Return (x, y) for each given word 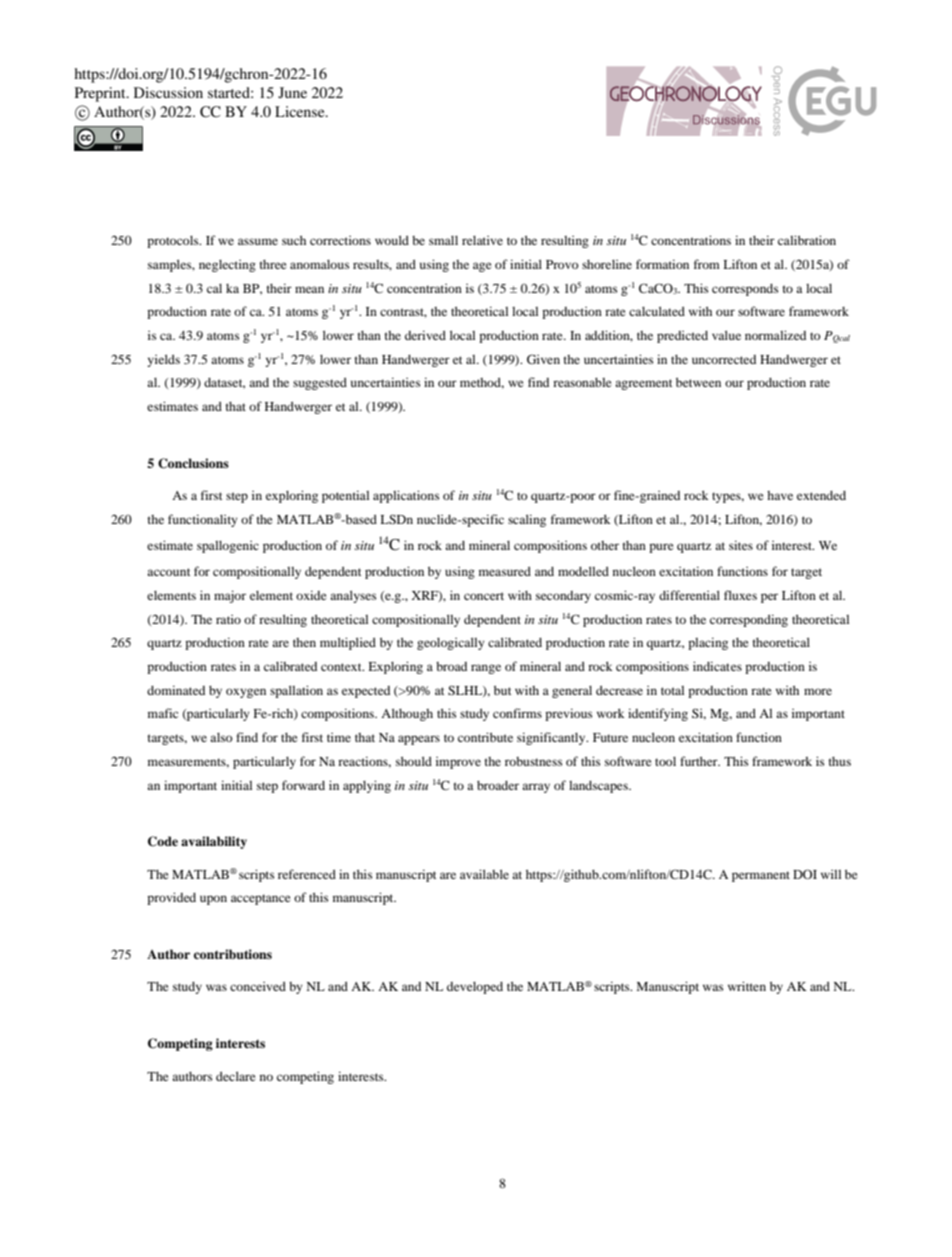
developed (475, 988)
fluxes (740, 595)
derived (425, 335)
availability (214, 842)
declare (236, 1076)
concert (484, 596)
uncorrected (724, 359)
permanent (761, 876)
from (707, 264)
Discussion (168, 92)
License (301, 111)
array (536, 788)
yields (163, 360)
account (169, 572)
